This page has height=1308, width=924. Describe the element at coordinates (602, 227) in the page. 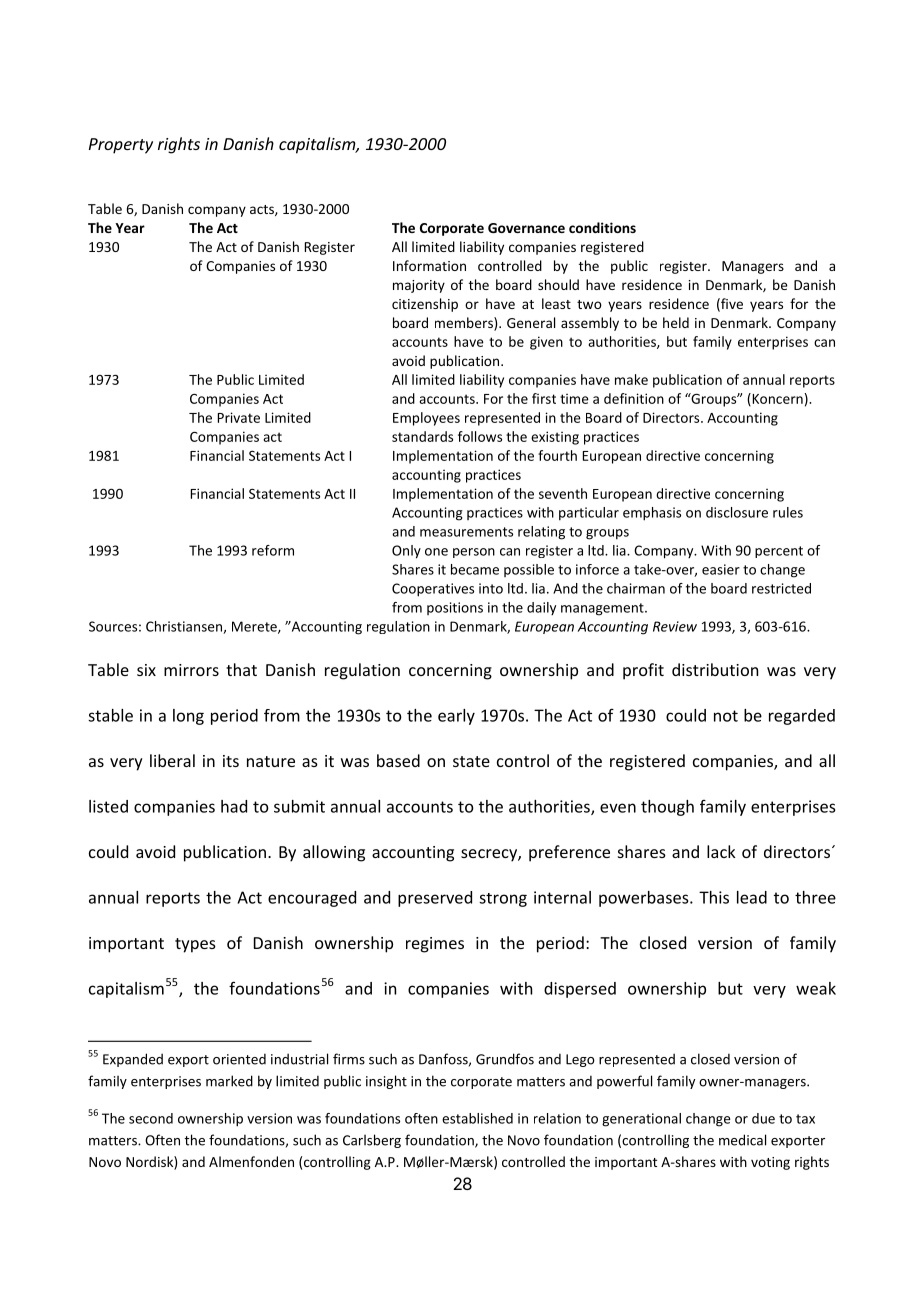

I see `conditions` at that location.
